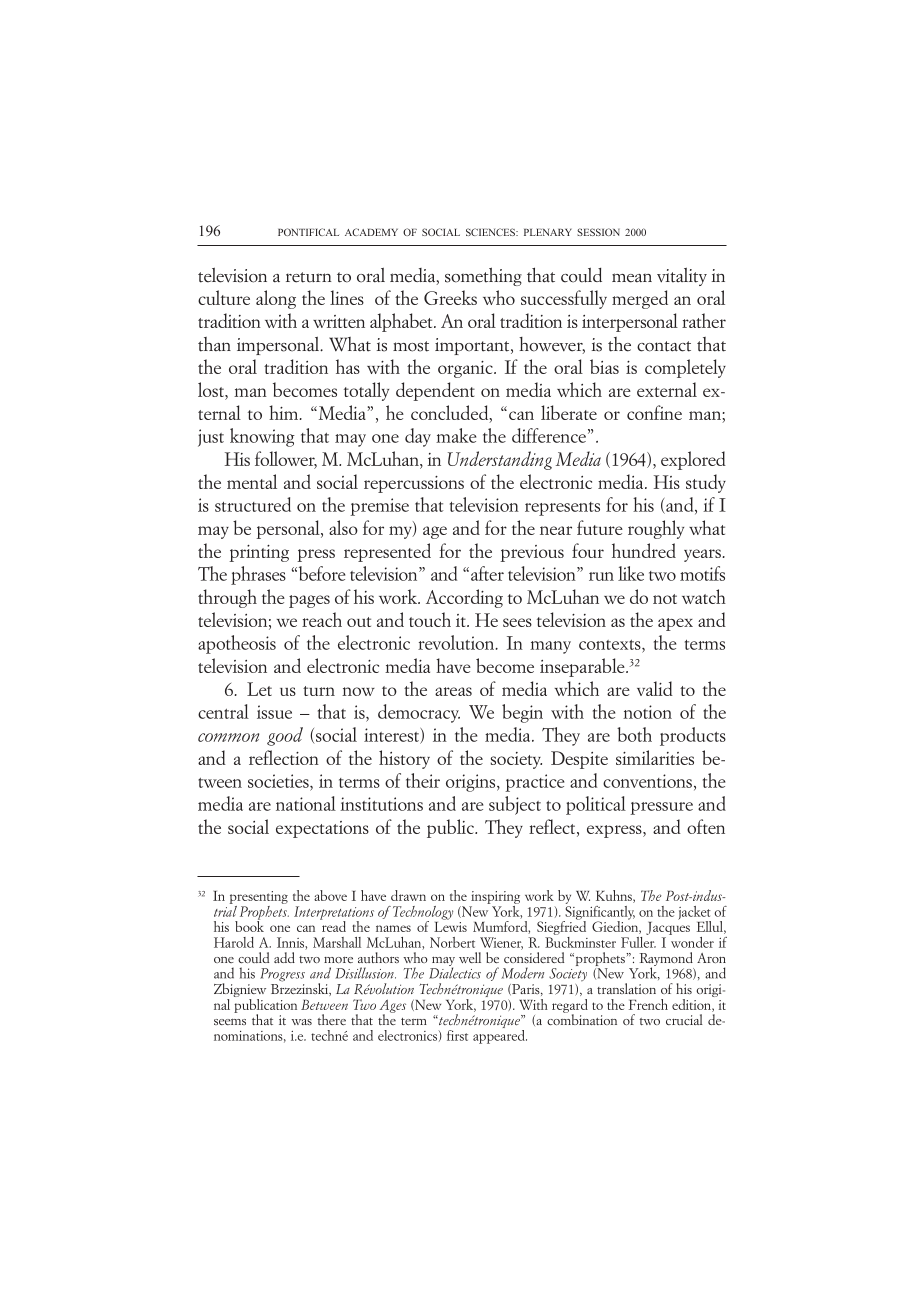 This screenshot has height=1308, width=924. What do you see at coordinates (648, 1004) in the screenshot?
I see `French` at bounding box center [648, 1004].
